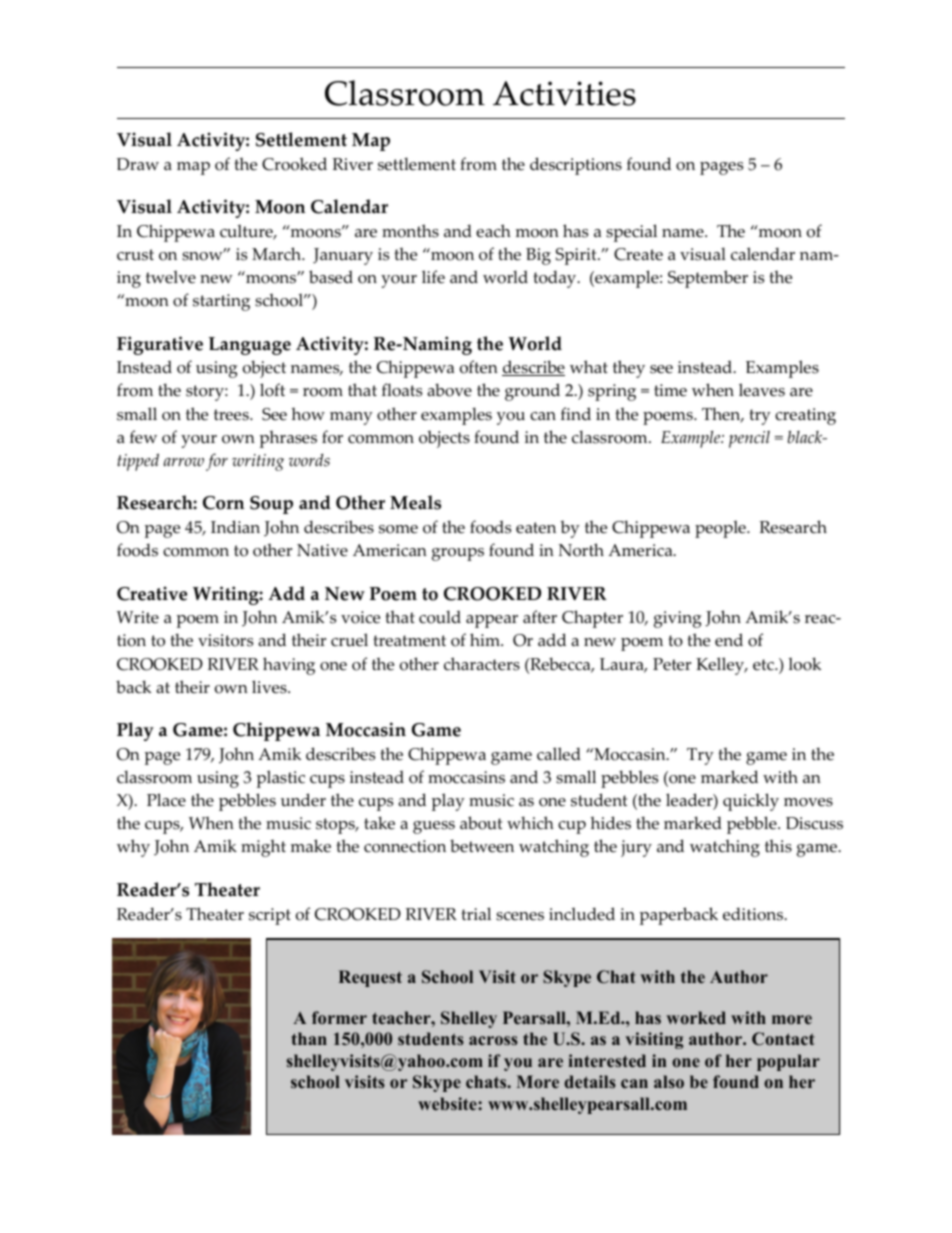  I want to click on plastic, so click(280, 779).
